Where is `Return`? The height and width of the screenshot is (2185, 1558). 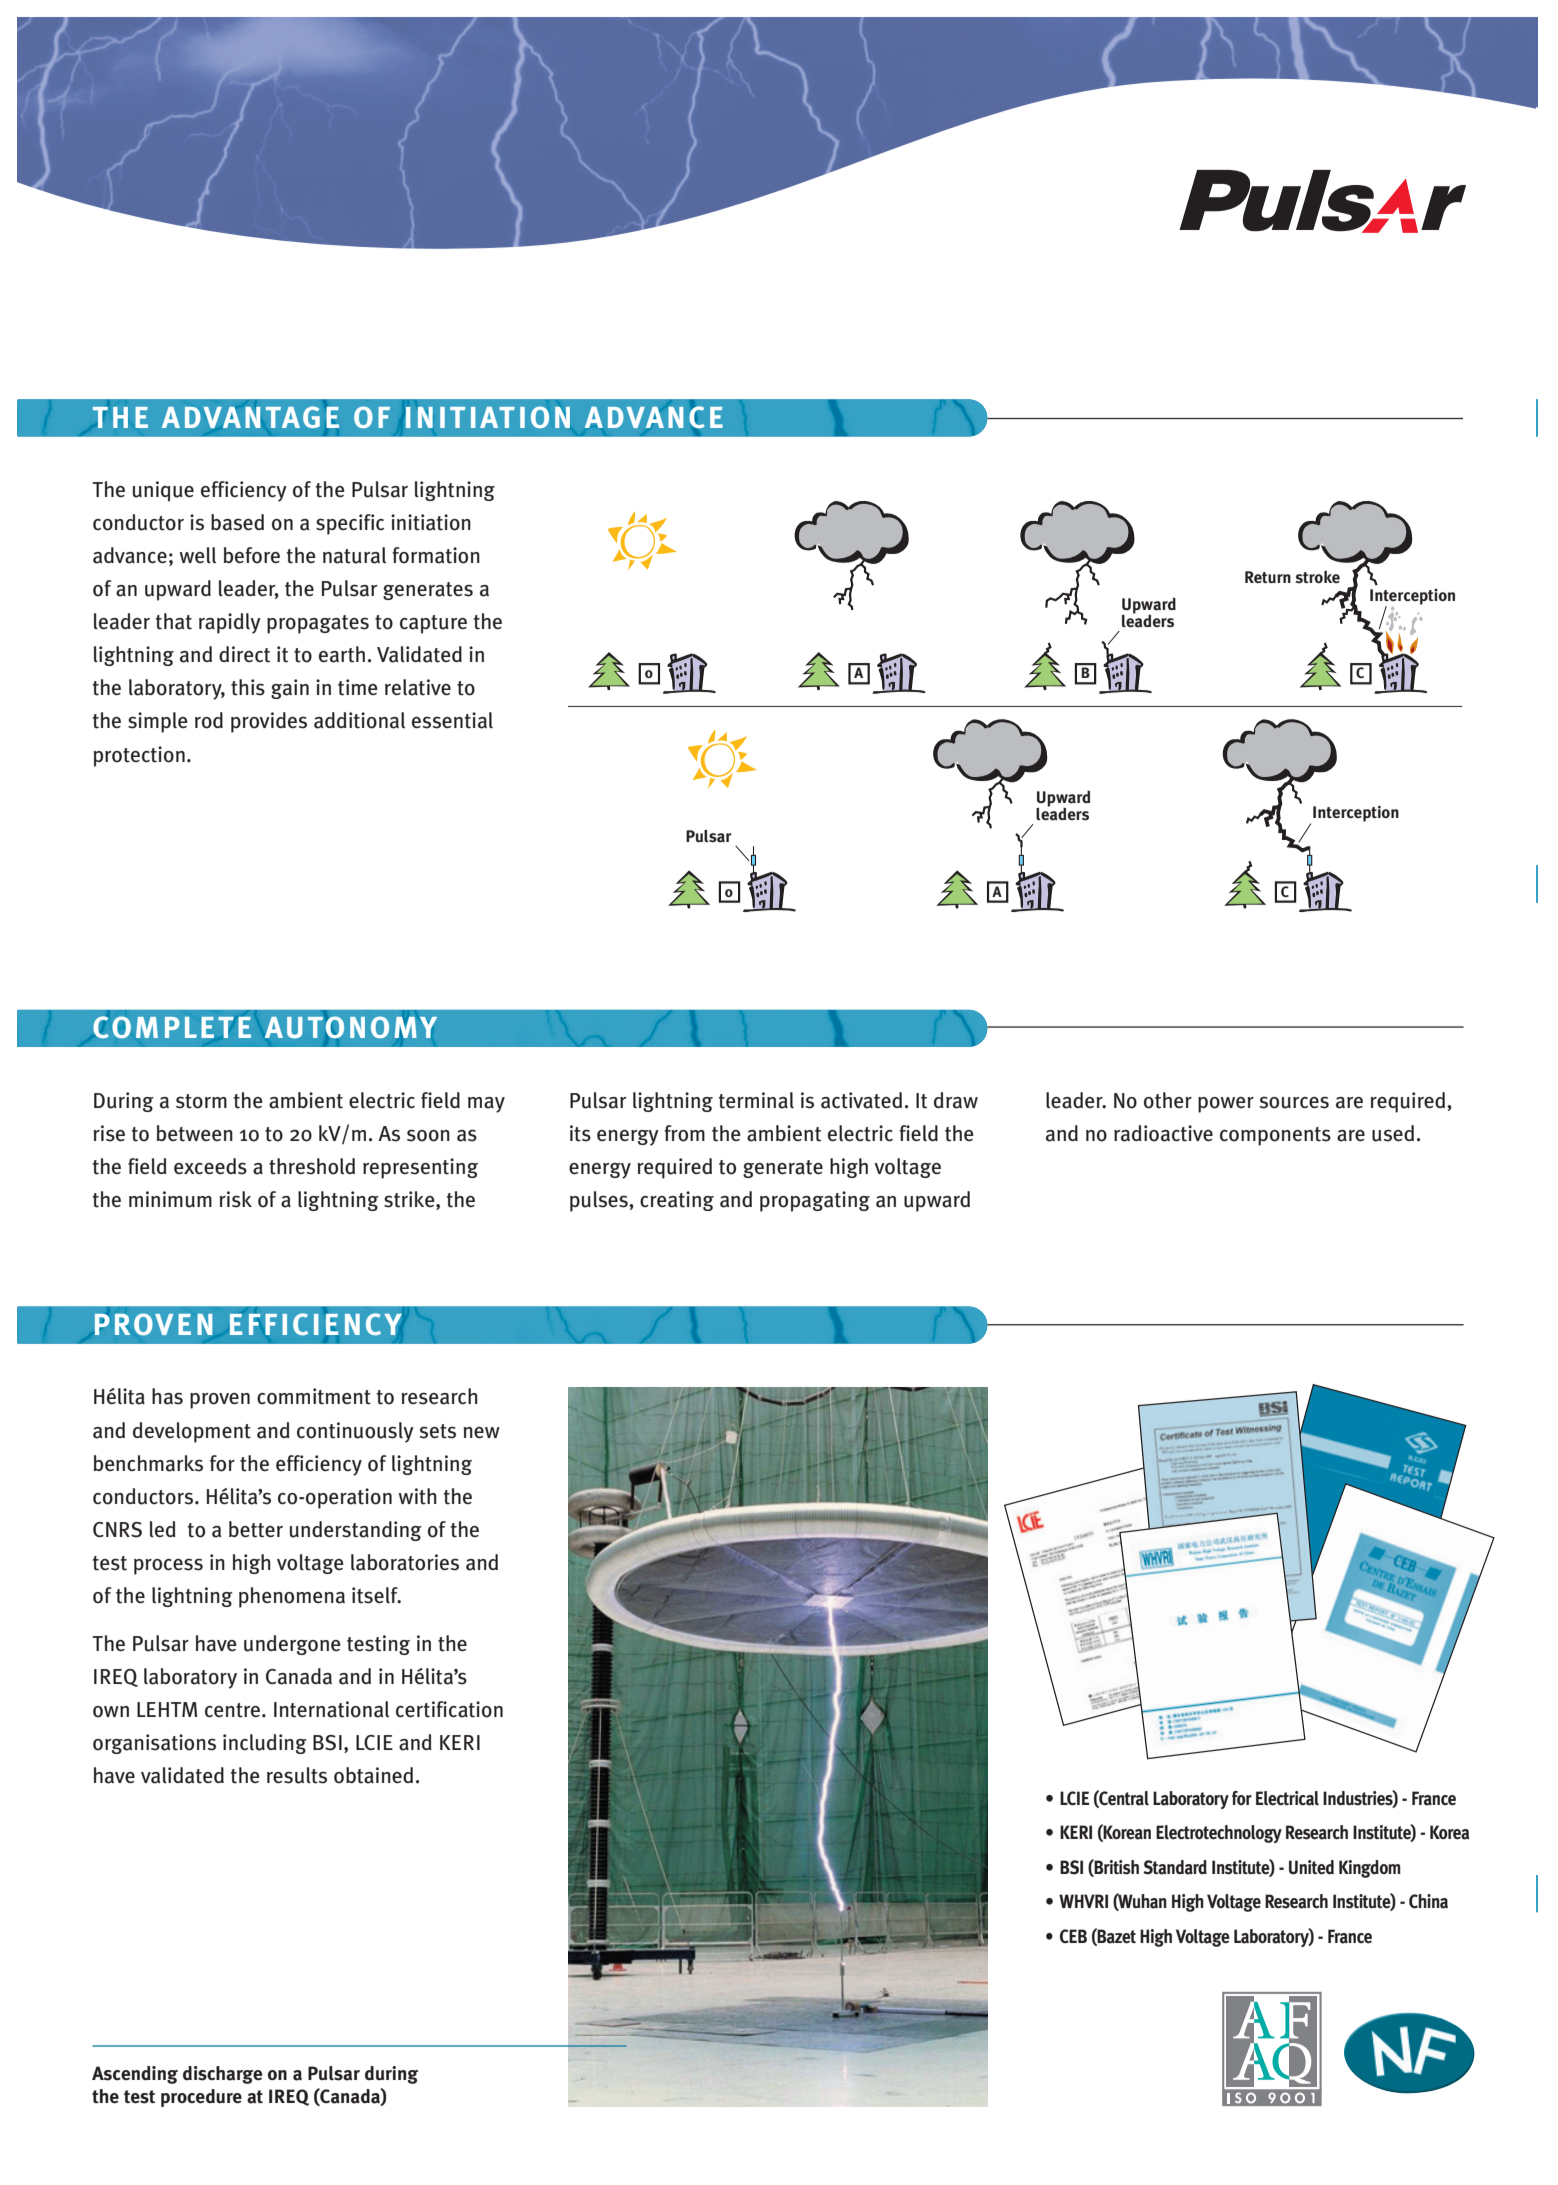
Return is located at coordinates (1268, 577).
